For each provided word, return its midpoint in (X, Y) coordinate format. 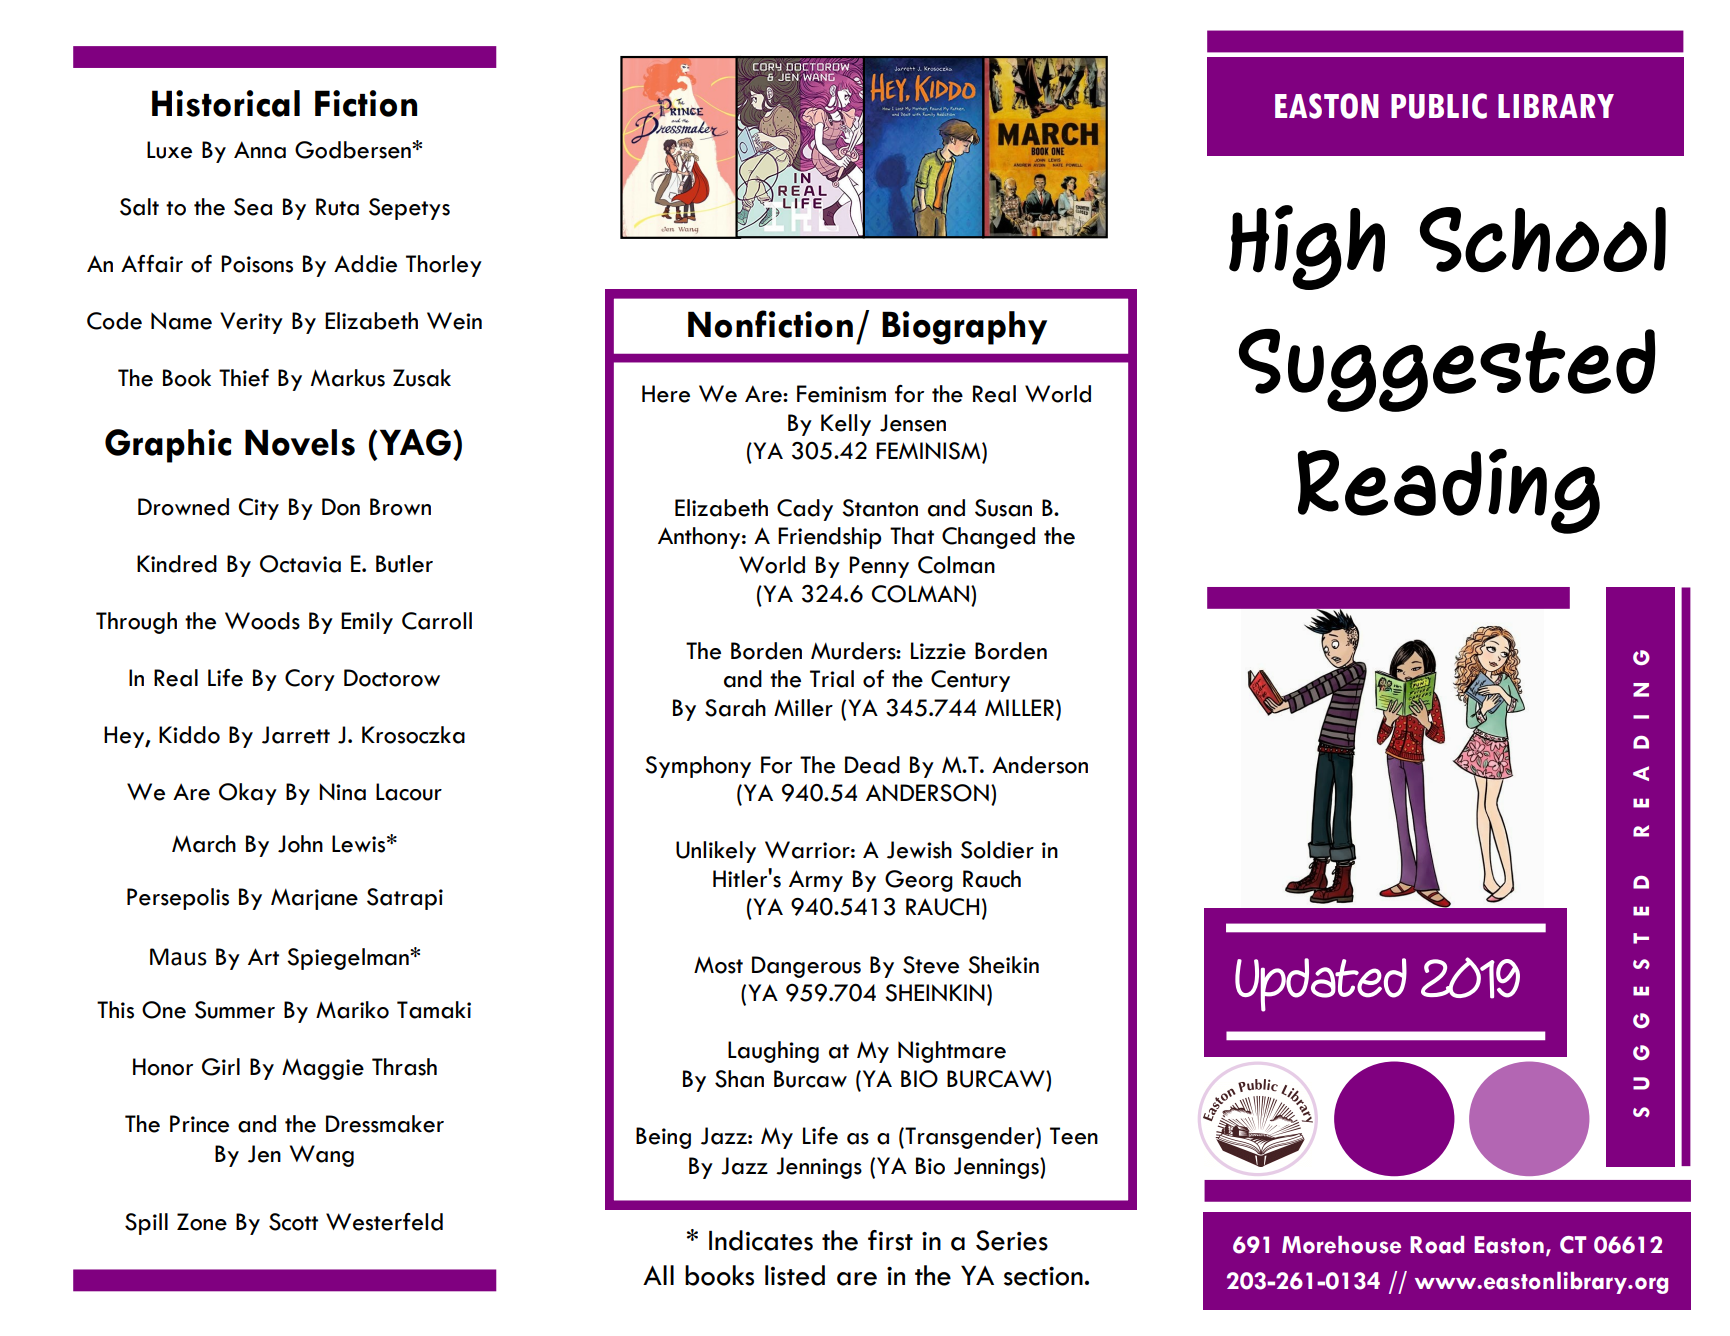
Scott (293, 1222)
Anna (260, 150)
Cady (805, 510)
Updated (1321, 985)
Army (816, 881)
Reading (1449, 491)
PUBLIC (1439, 106)
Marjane (314, 899)
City (259, 509)
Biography (964, 328)
